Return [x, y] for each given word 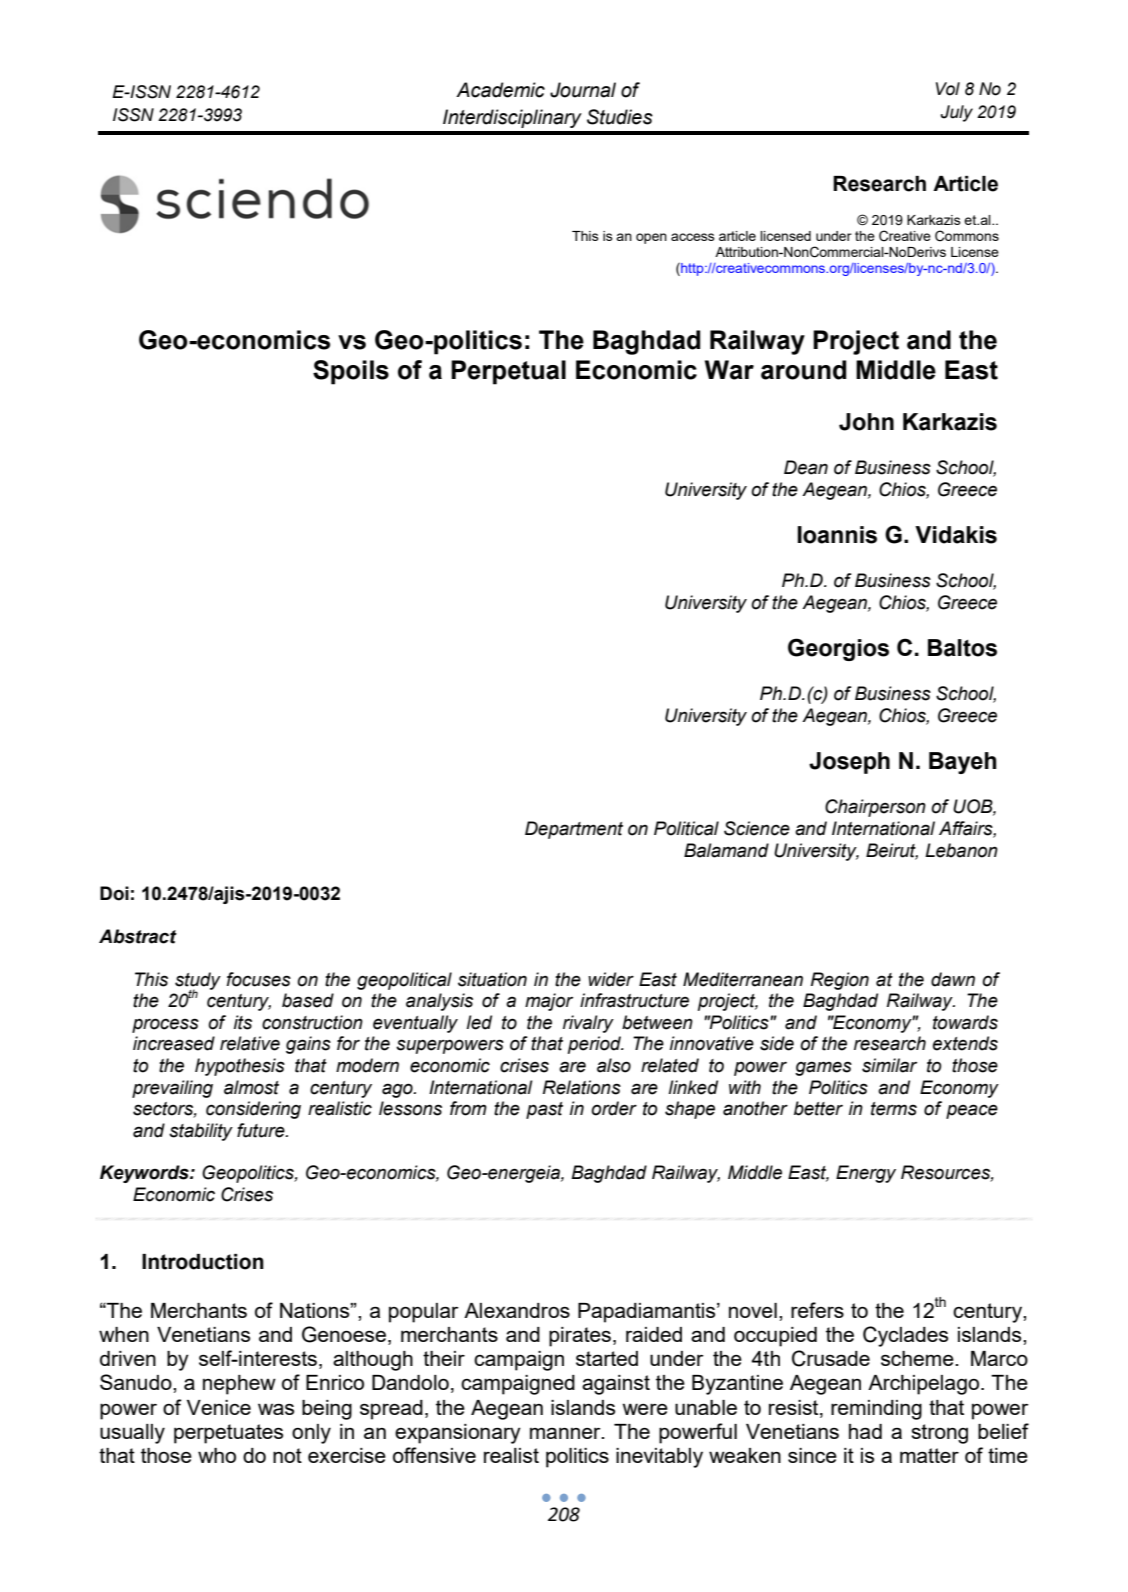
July [956, 113]
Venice [219, 1407]
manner [566, 1433]
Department [574, 830]
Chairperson [875, 808]
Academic [500, 90]
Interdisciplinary [512, 118]
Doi [114, 893]
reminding [876, 1410]
